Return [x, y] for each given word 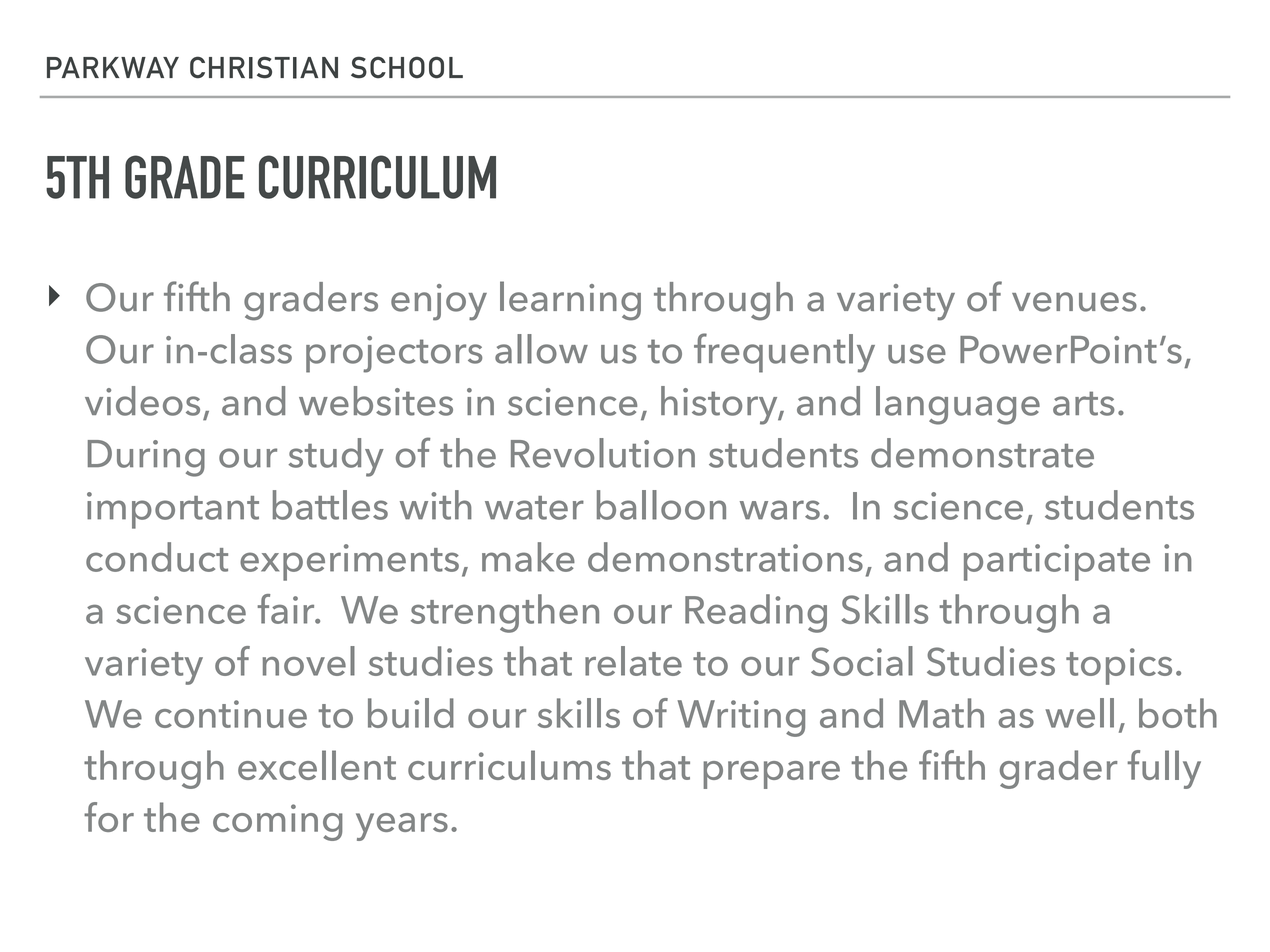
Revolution [603, 453]
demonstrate [982, 453]
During [146, 458]
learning [570, 301]
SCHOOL [407, 67]
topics [1119, 666]
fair [287, 609]
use [917, 354]
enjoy [439, 302]
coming [278, 822]
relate [633, 661]
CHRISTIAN [264, 67]
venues [1074, 302]
